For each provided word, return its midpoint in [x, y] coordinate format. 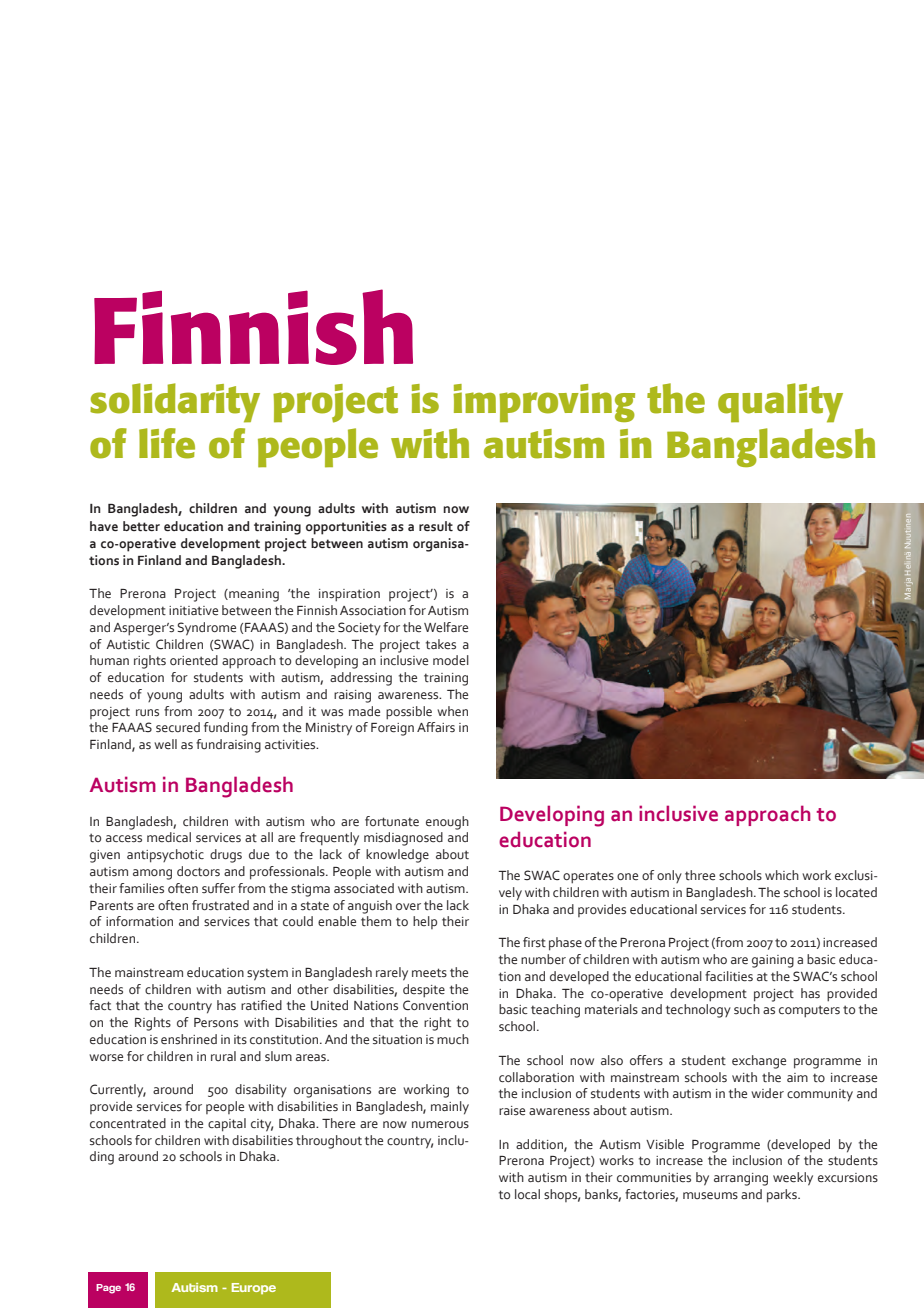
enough [447, 823]
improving [544, 403]
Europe [254, 1288]
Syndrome [206, 629]
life [167, 443]
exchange [759, 1062]
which [782, 875]
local [527, 1194]
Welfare [446, 627]
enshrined [189, 1039]
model [451, 660]
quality [780, 403]
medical [169, 837]
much [453, 1039]
